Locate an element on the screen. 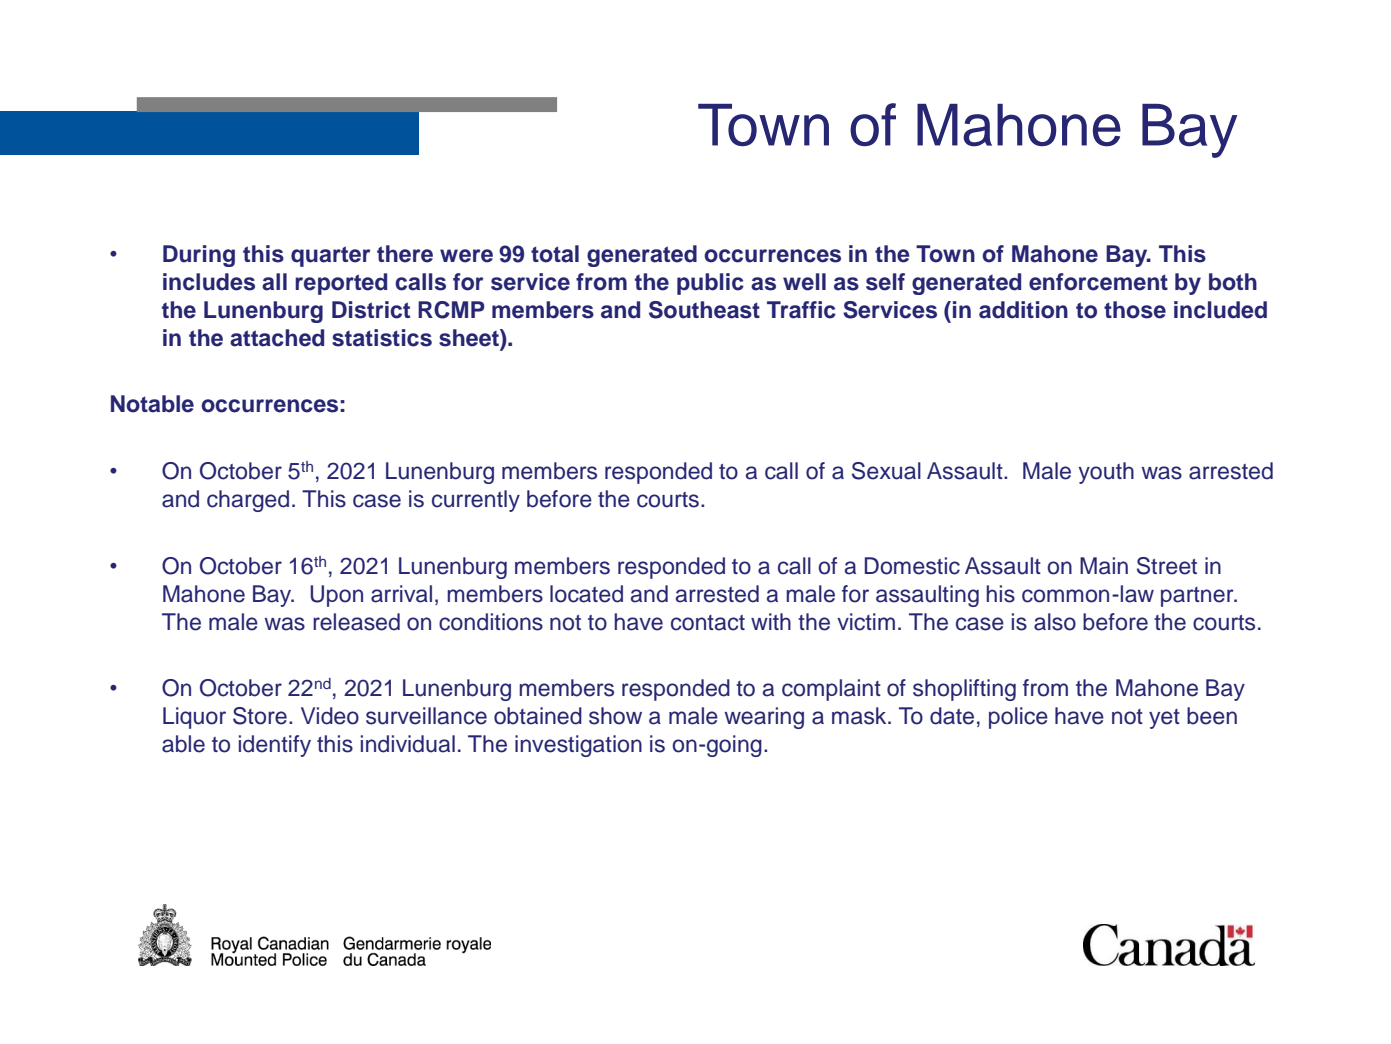  Sexual is located at coordinates (886, 471).
